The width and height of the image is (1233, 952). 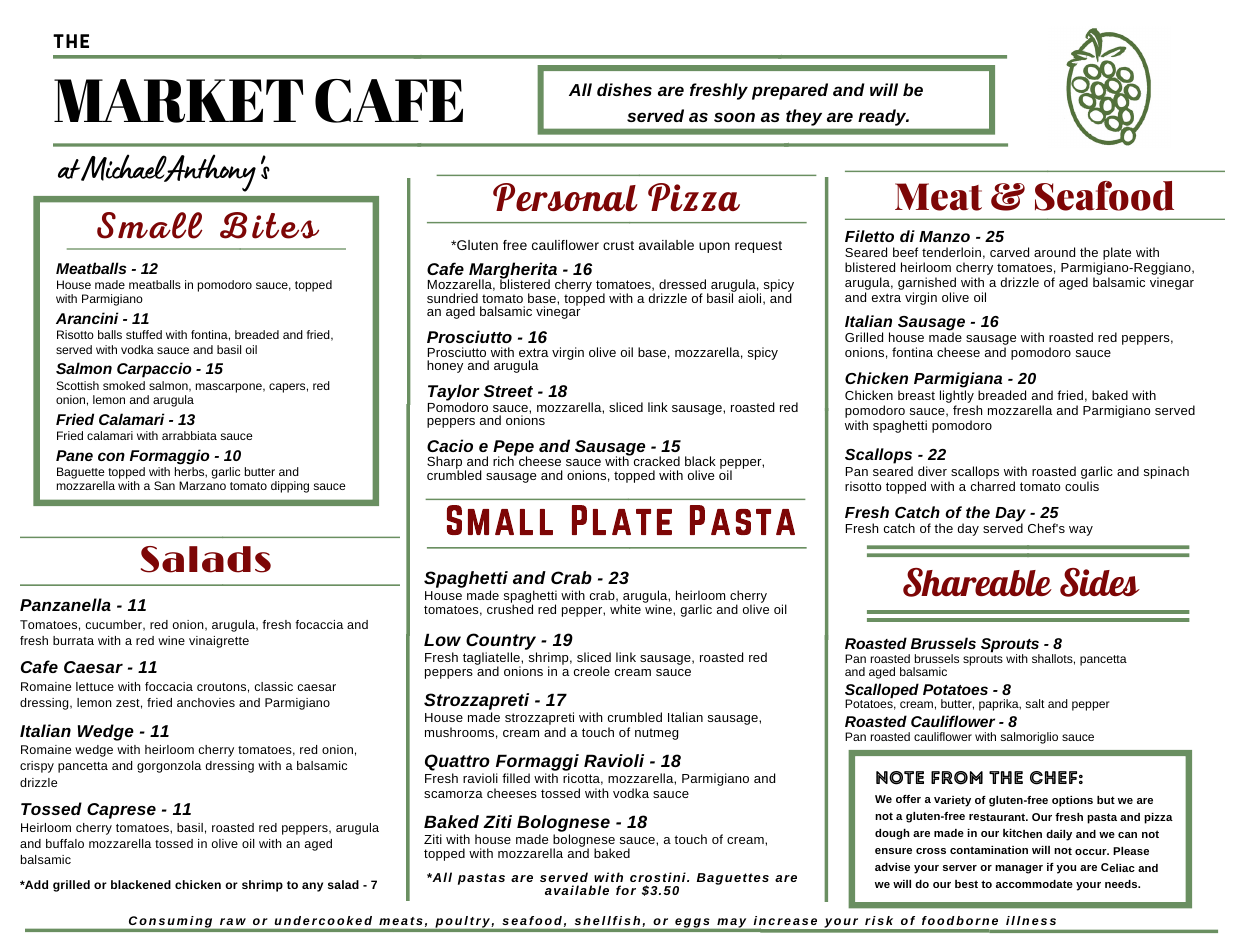 What do you see at coordinates (624, 89) in the image?
I see `dishes` at bounding box center [624, 89].
